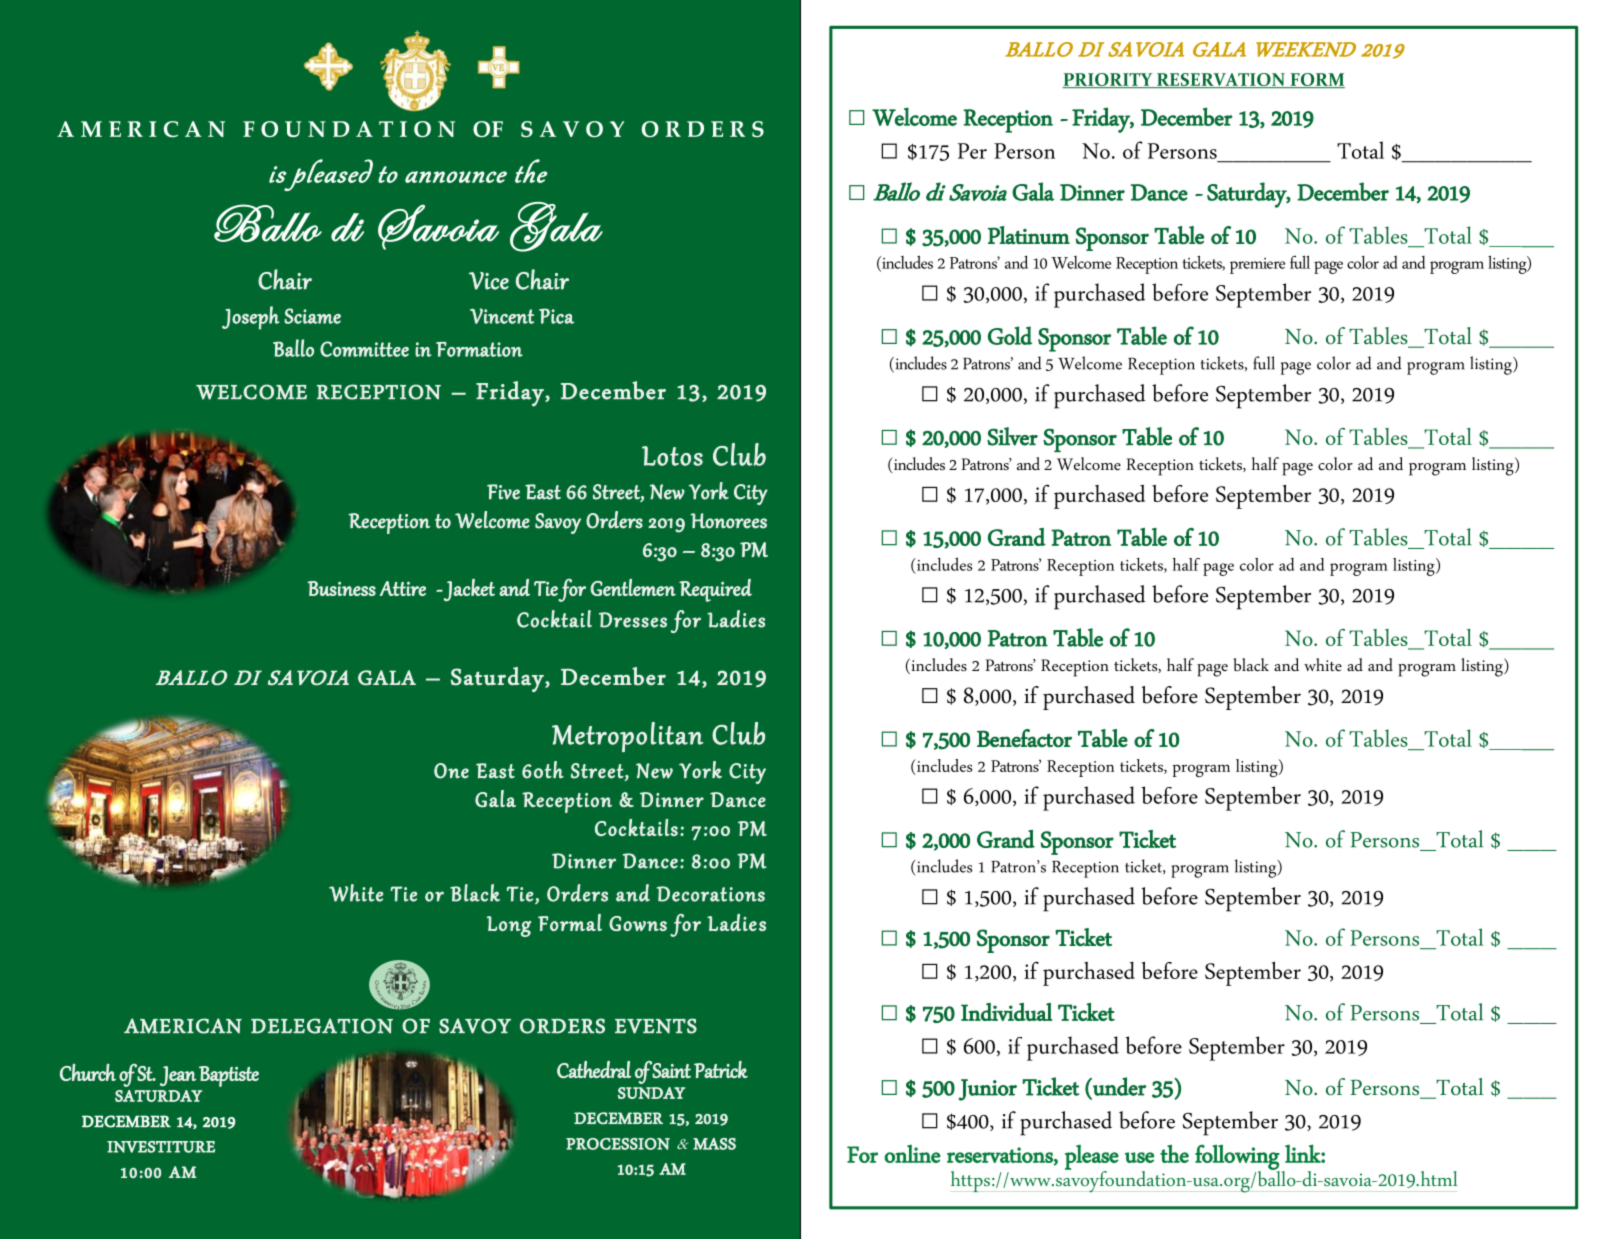 This document has width=1604, height=1239. I want to click on Gentlemen, so click(633, 587).
